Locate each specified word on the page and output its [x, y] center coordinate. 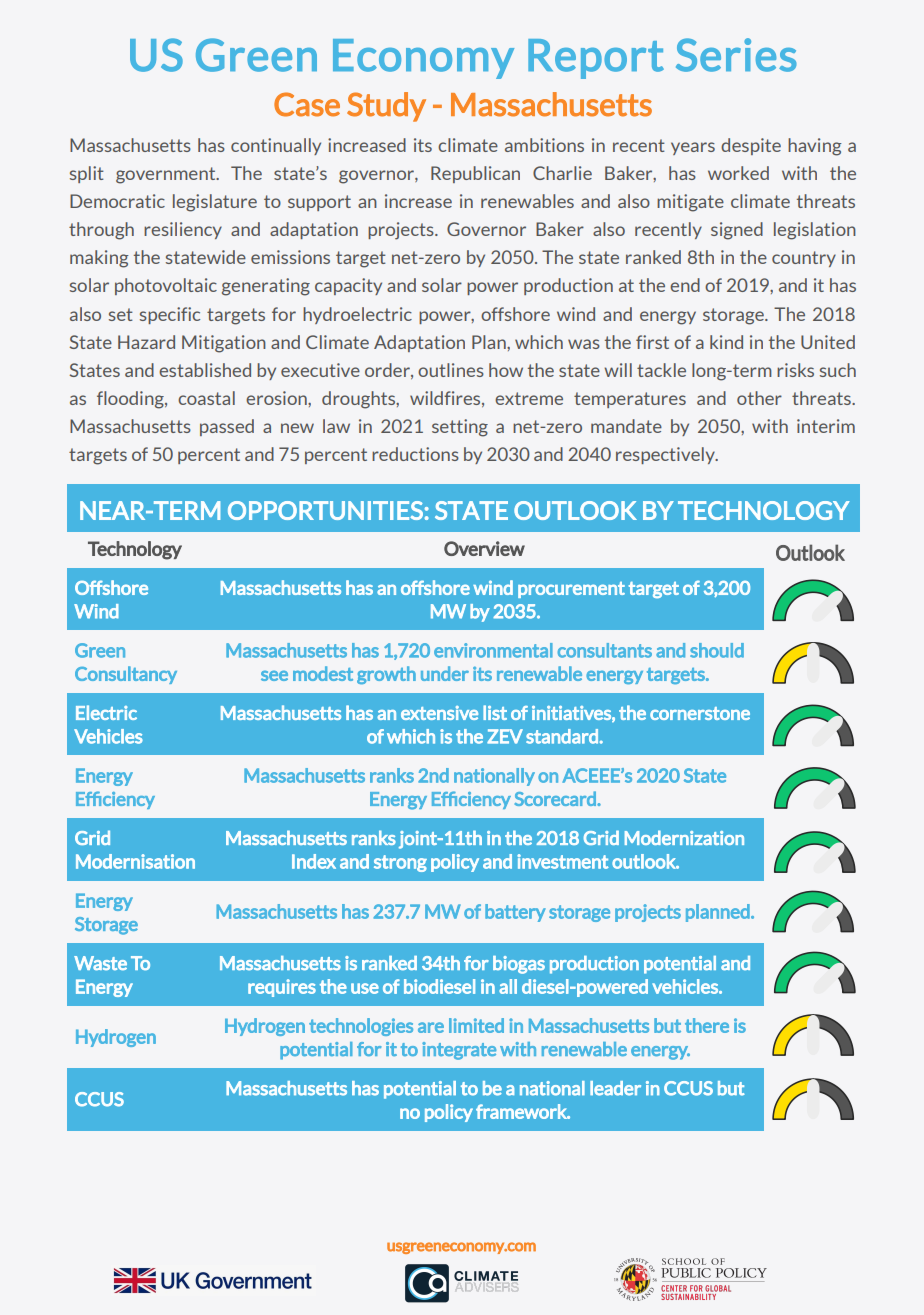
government [167, 175]
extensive [439, 713]
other [759, 398]
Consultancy [126, 675]
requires [282, 988]
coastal [206, 398]
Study [386, 107]
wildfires [446, 399]
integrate [459, 1051]
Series [736, 55]
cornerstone [700, 713]
